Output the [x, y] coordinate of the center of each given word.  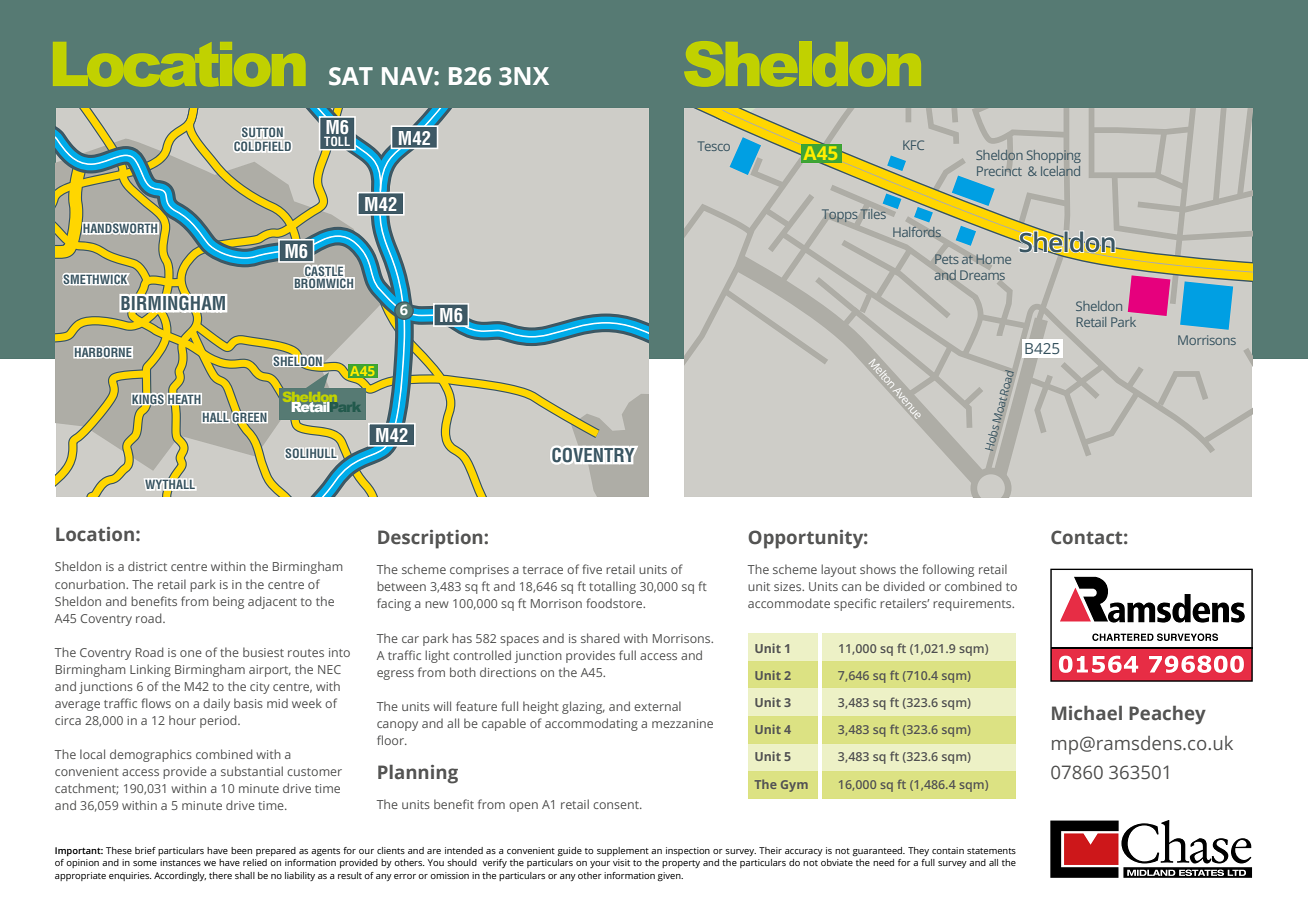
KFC [913, 145]
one [191, 653]
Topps [840, 215]
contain [948, 850]
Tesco [714, 146]
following [948, 570]
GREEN [249, 417]
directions [508, 672]
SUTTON [262, 132]
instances [180, 862]
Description [431, 539]
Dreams [982, 275]
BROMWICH [324, 283]
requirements [973, 605]
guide [569, 851]
